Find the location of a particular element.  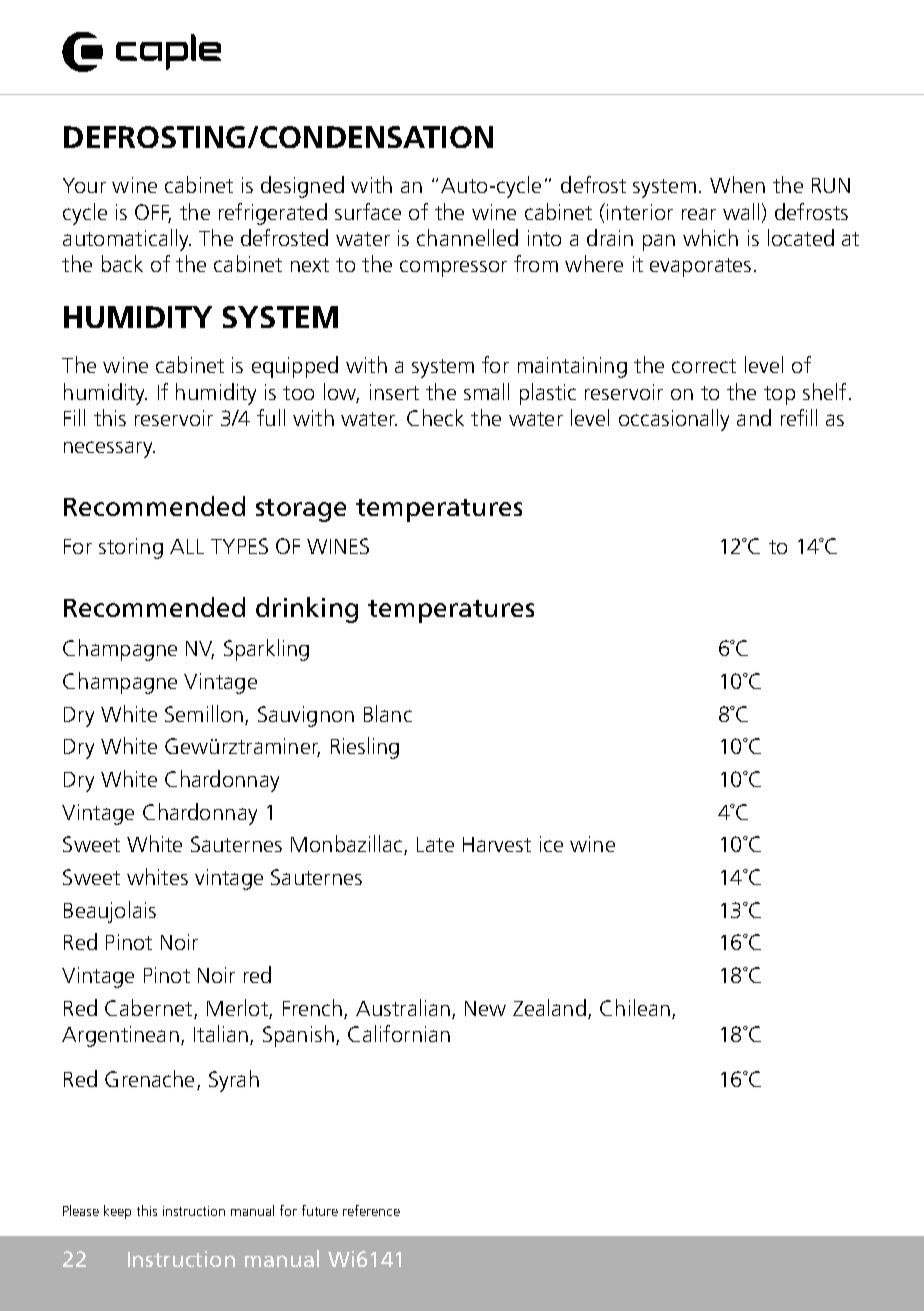

storage is located at coordinates (301, 510).
